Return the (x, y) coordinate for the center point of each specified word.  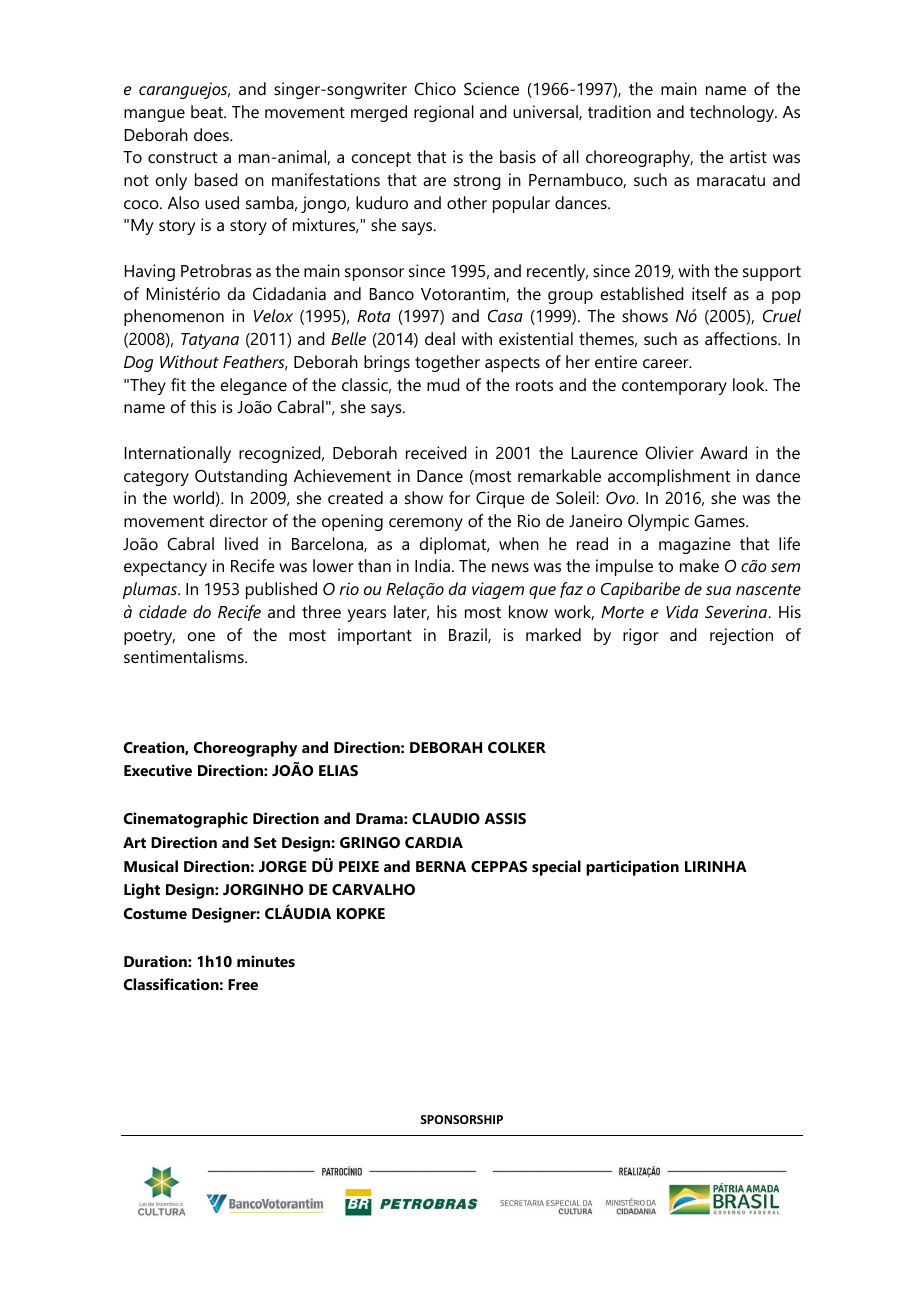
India (432, 565)
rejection (741, 636)
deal (440, 338)
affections (742, 338)
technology (733, 113)
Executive (158, 770)
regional (444, 113)
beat (208, 111)
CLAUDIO (446, 818)
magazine (695, 545)
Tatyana (210, 341)
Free (243, 984)
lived (241, 543)
